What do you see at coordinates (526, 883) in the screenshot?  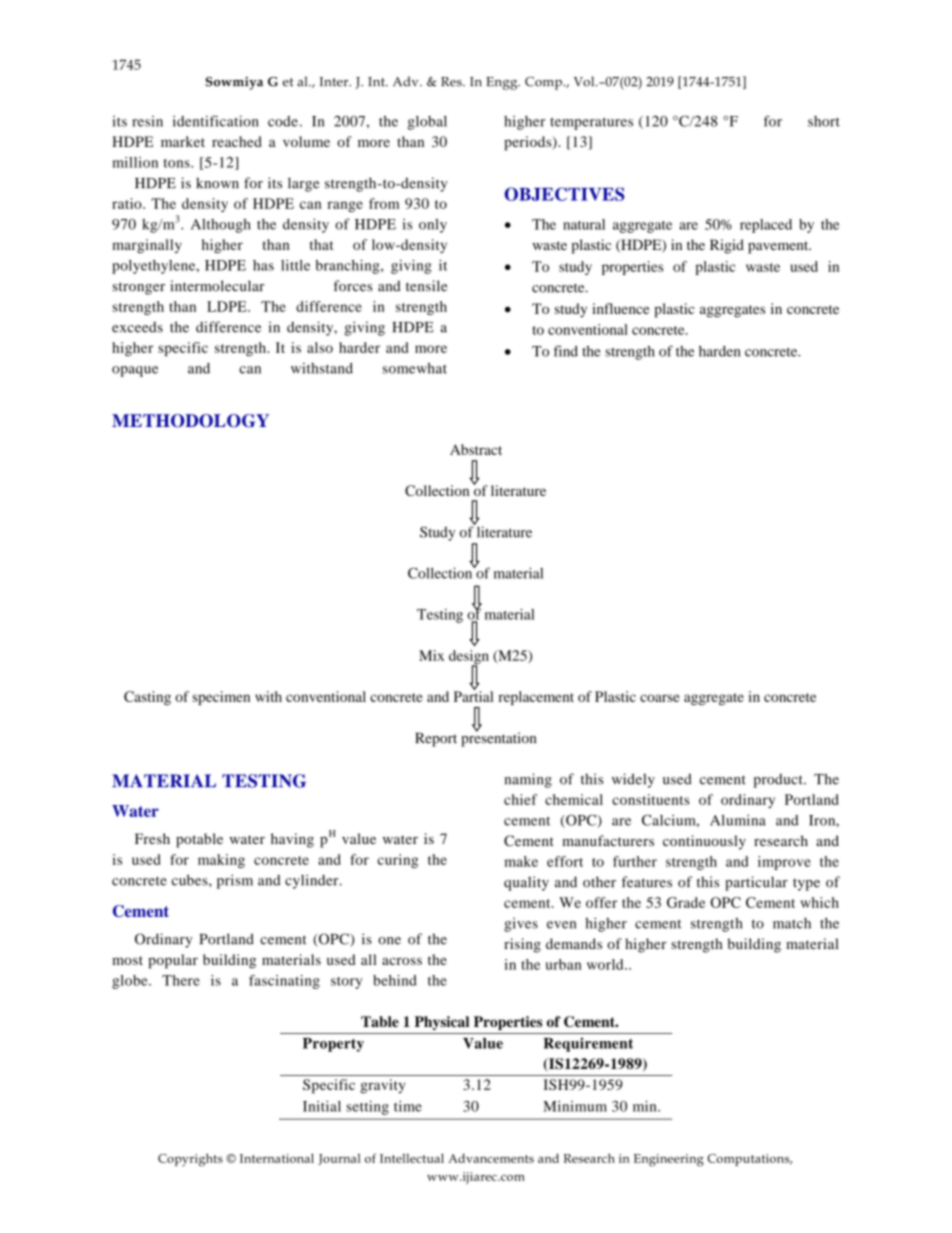 I see `quality` at bounding box center [526, 883].
